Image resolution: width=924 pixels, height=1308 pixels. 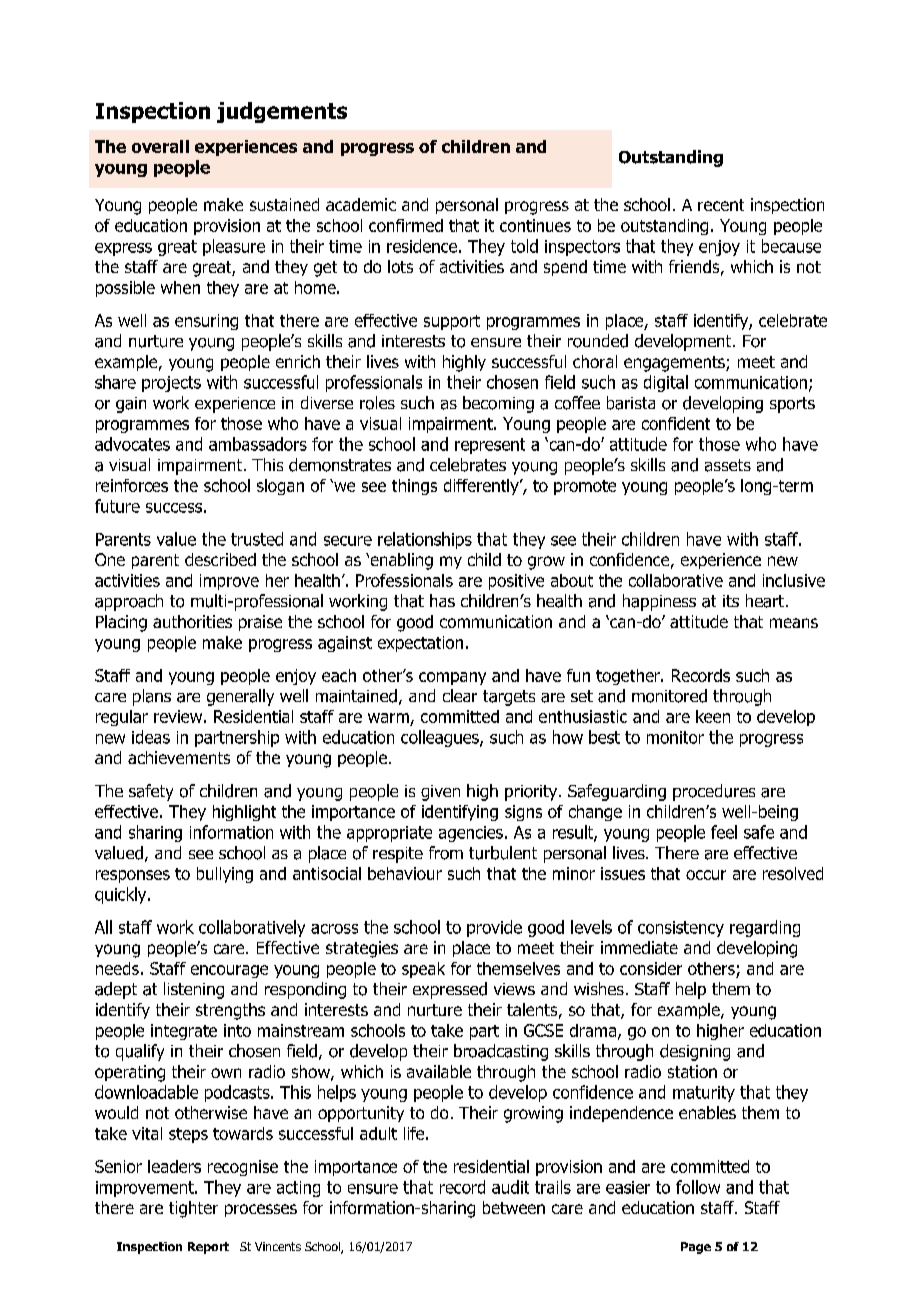 What do you see at coordinates (721, 205) in the screenshot?
I see `recent` at bounding box center [721, 205].
